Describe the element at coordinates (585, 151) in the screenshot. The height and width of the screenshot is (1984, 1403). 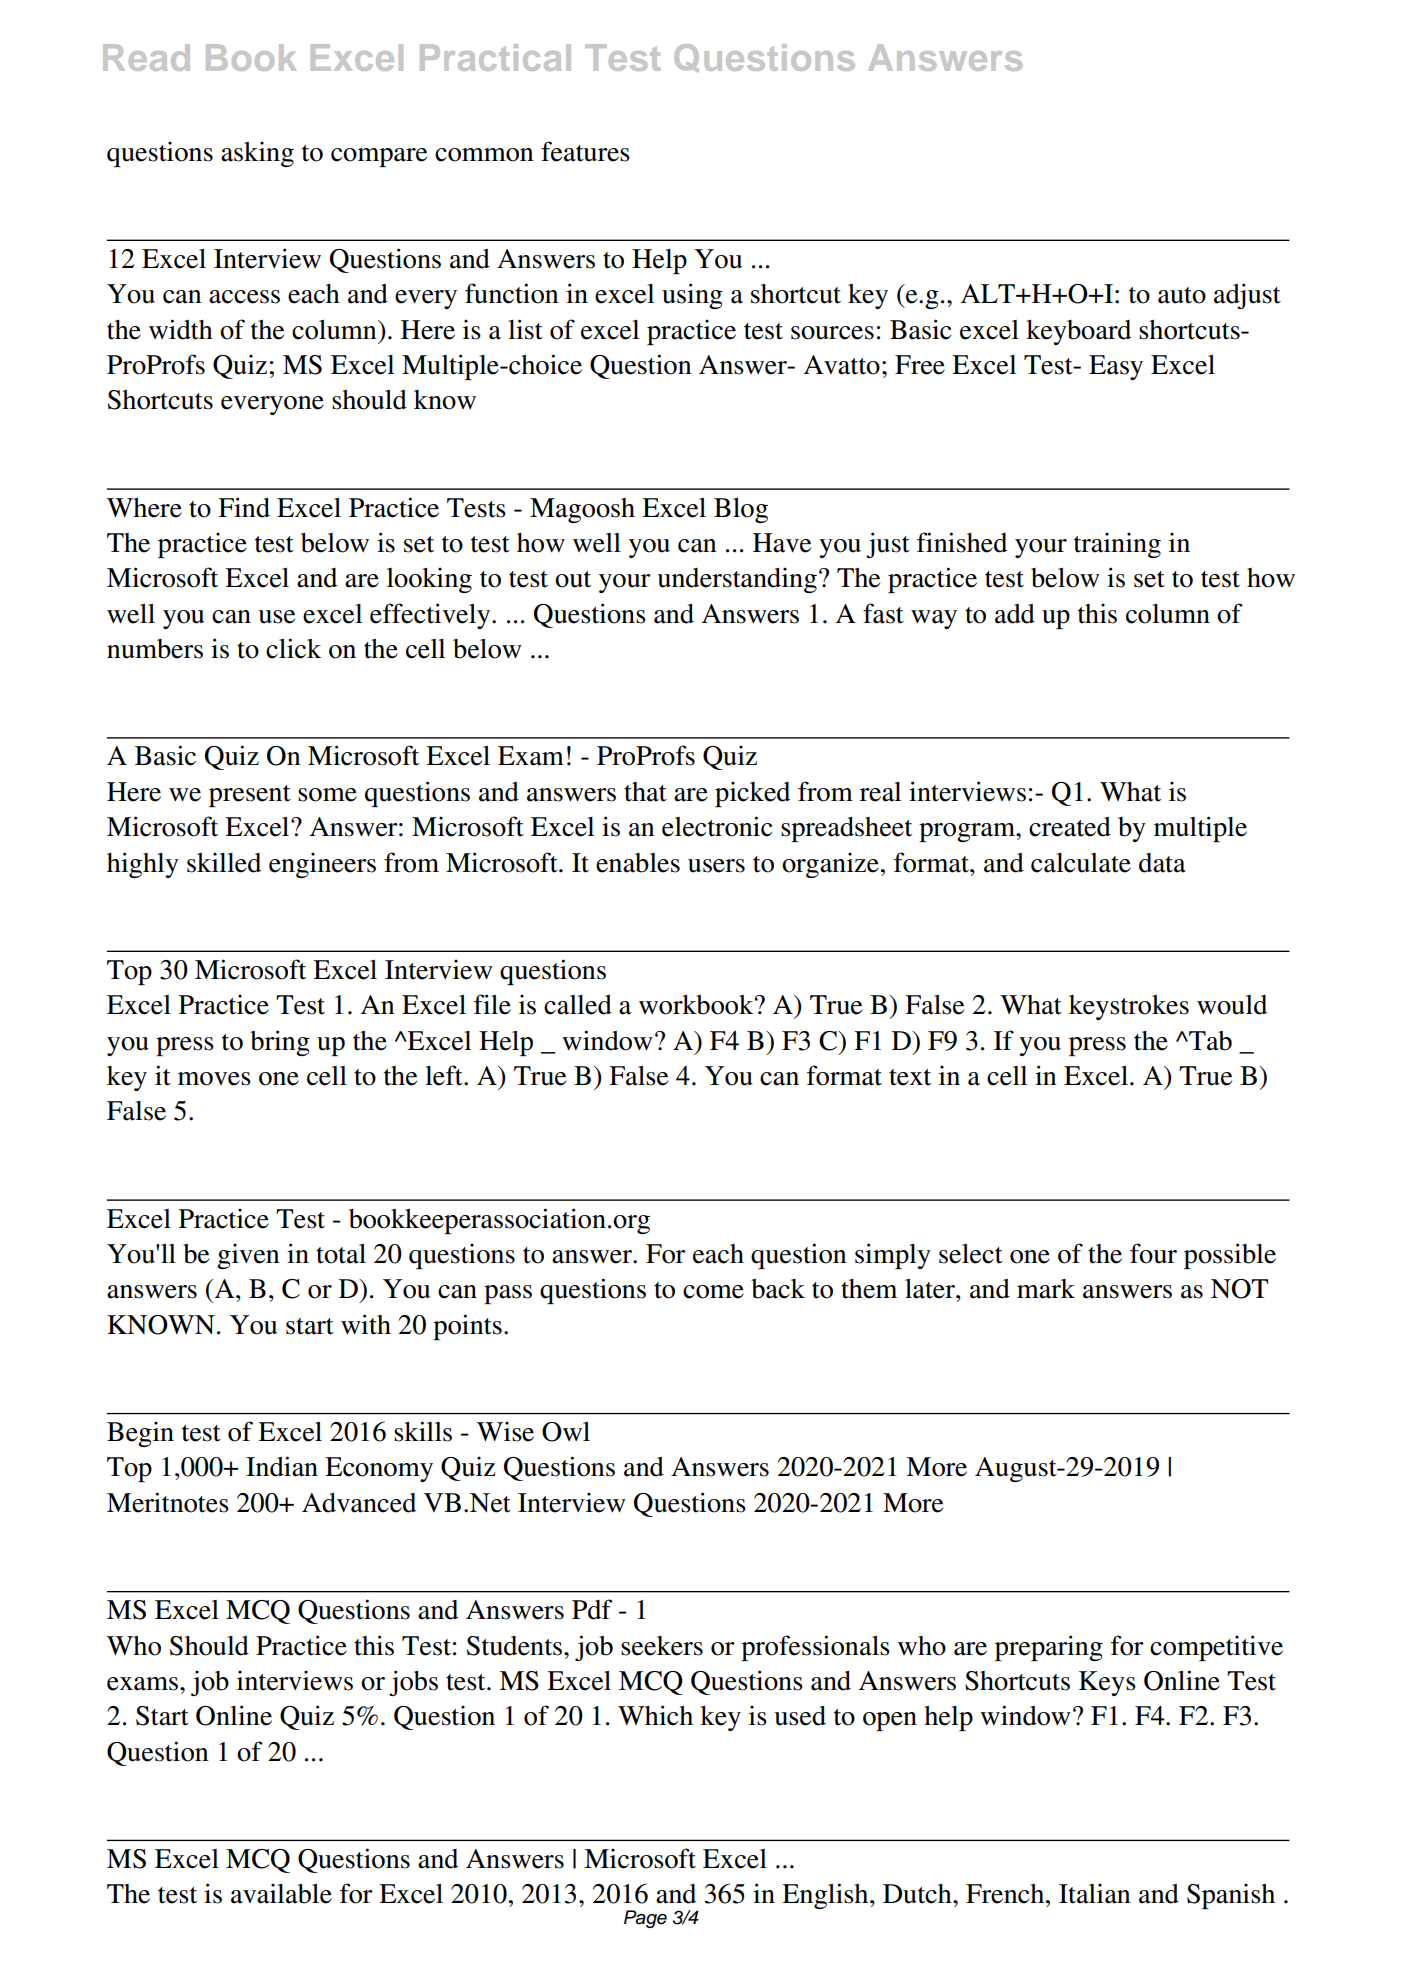
I see `features` at that location.
